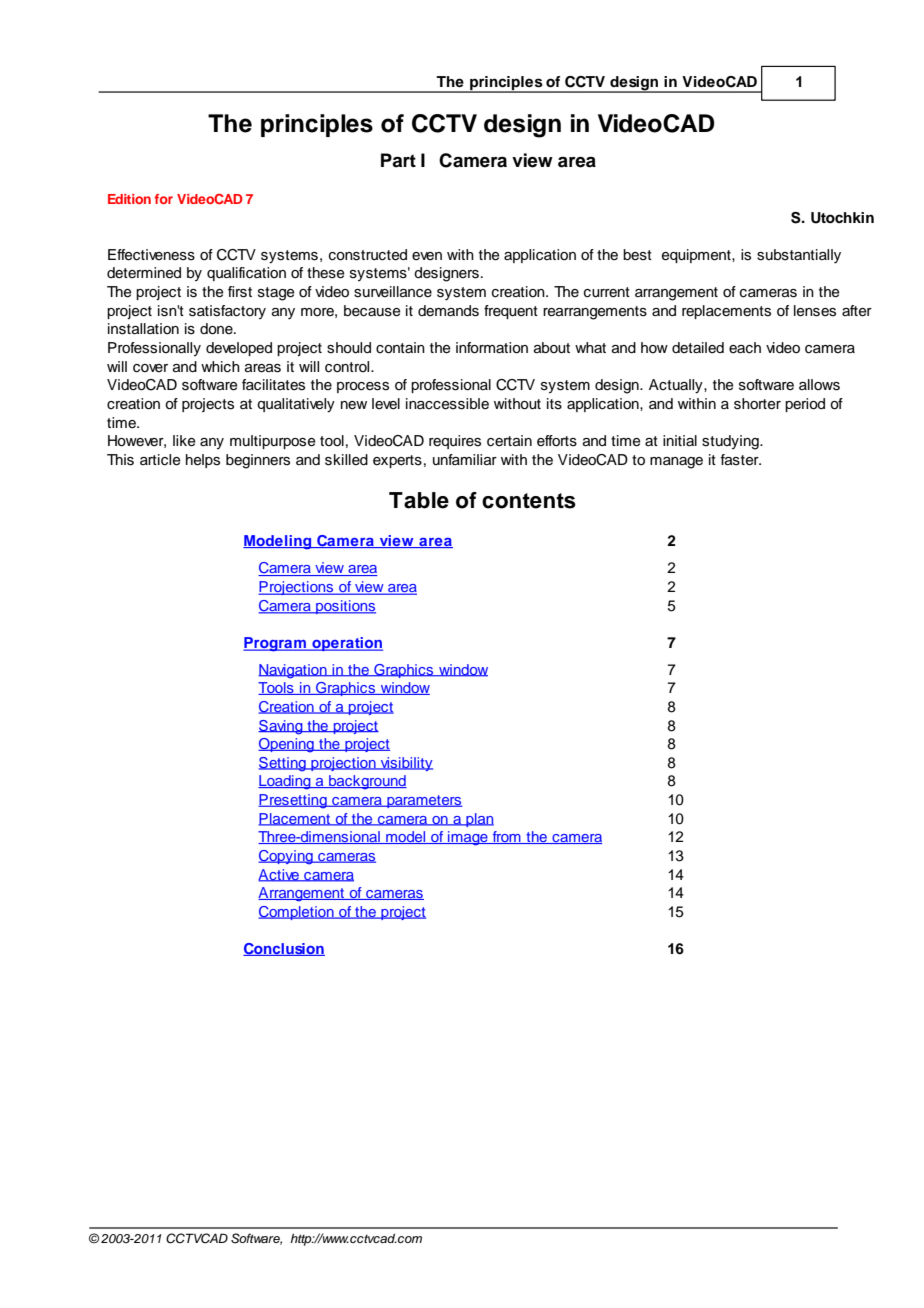 Image resolution: width=924 pixels, height=1308 pixels. I want to click on Conclusion, so click(284, 949).
